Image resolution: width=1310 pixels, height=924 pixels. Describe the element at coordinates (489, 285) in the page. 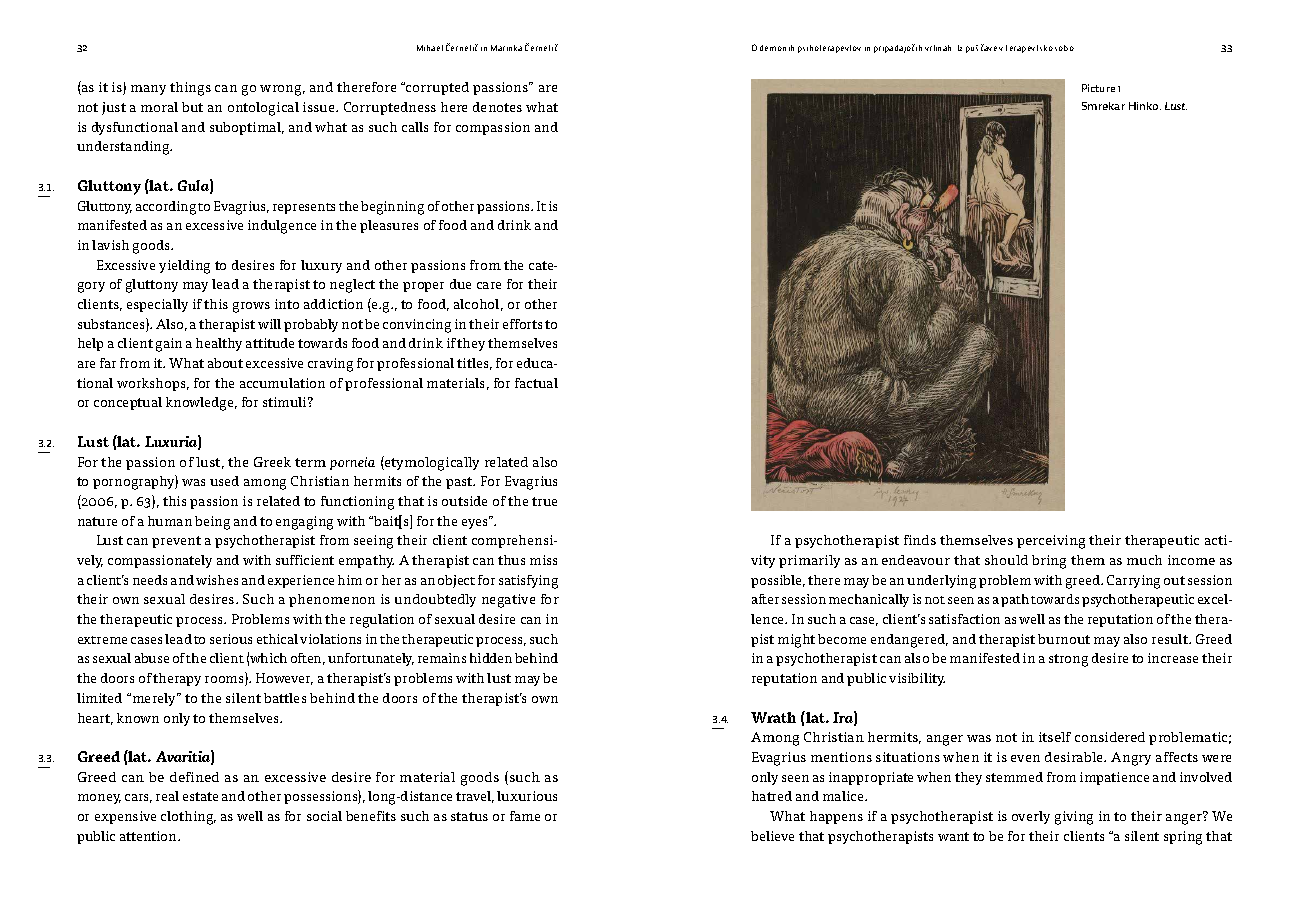

I see `care` at that location.
